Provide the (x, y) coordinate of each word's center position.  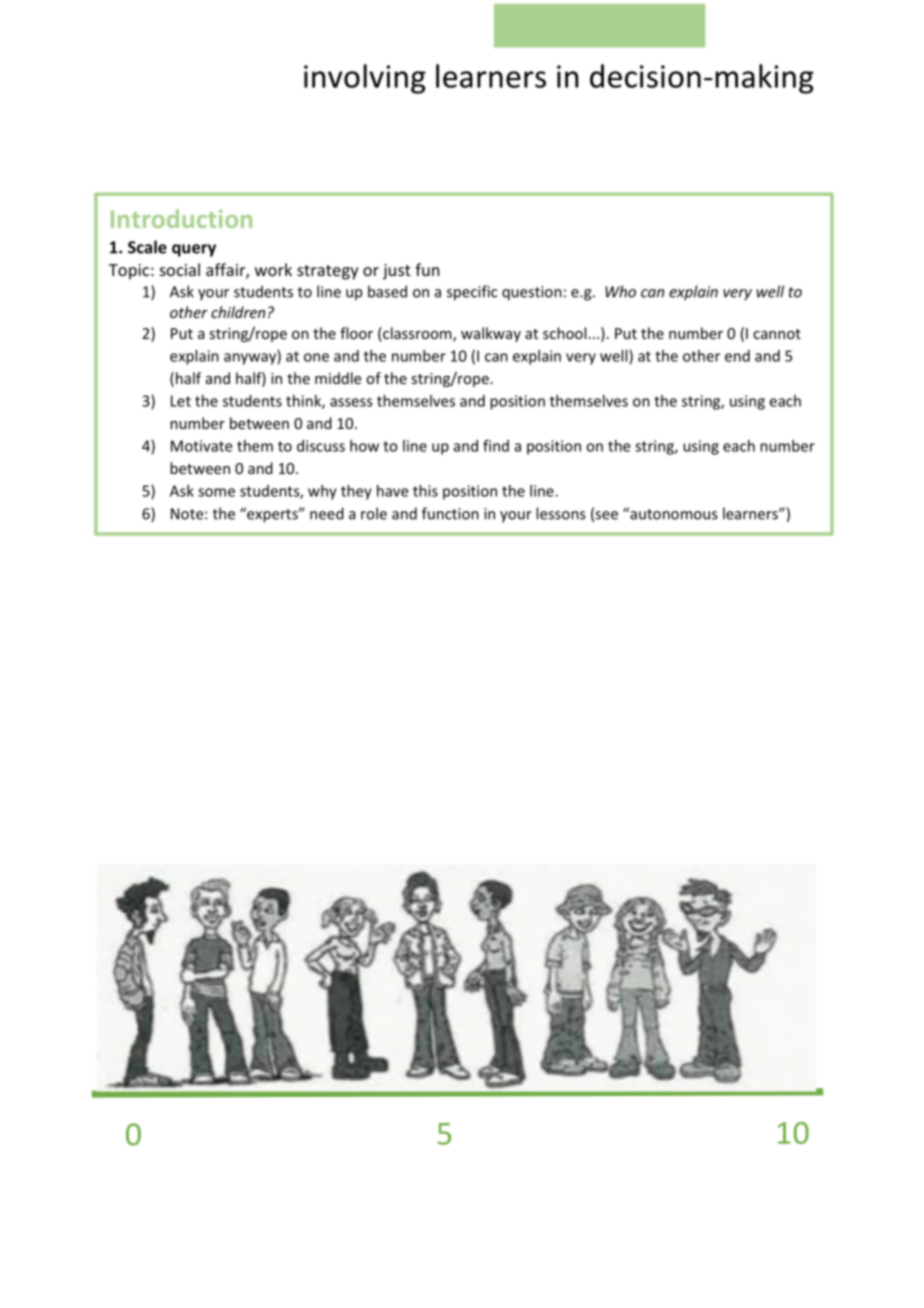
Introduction (181, 218)
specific (472, 293)
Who (620, 291)
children (238, 312)
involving (365, 79)
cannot (777, 334)
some (216, 492)
